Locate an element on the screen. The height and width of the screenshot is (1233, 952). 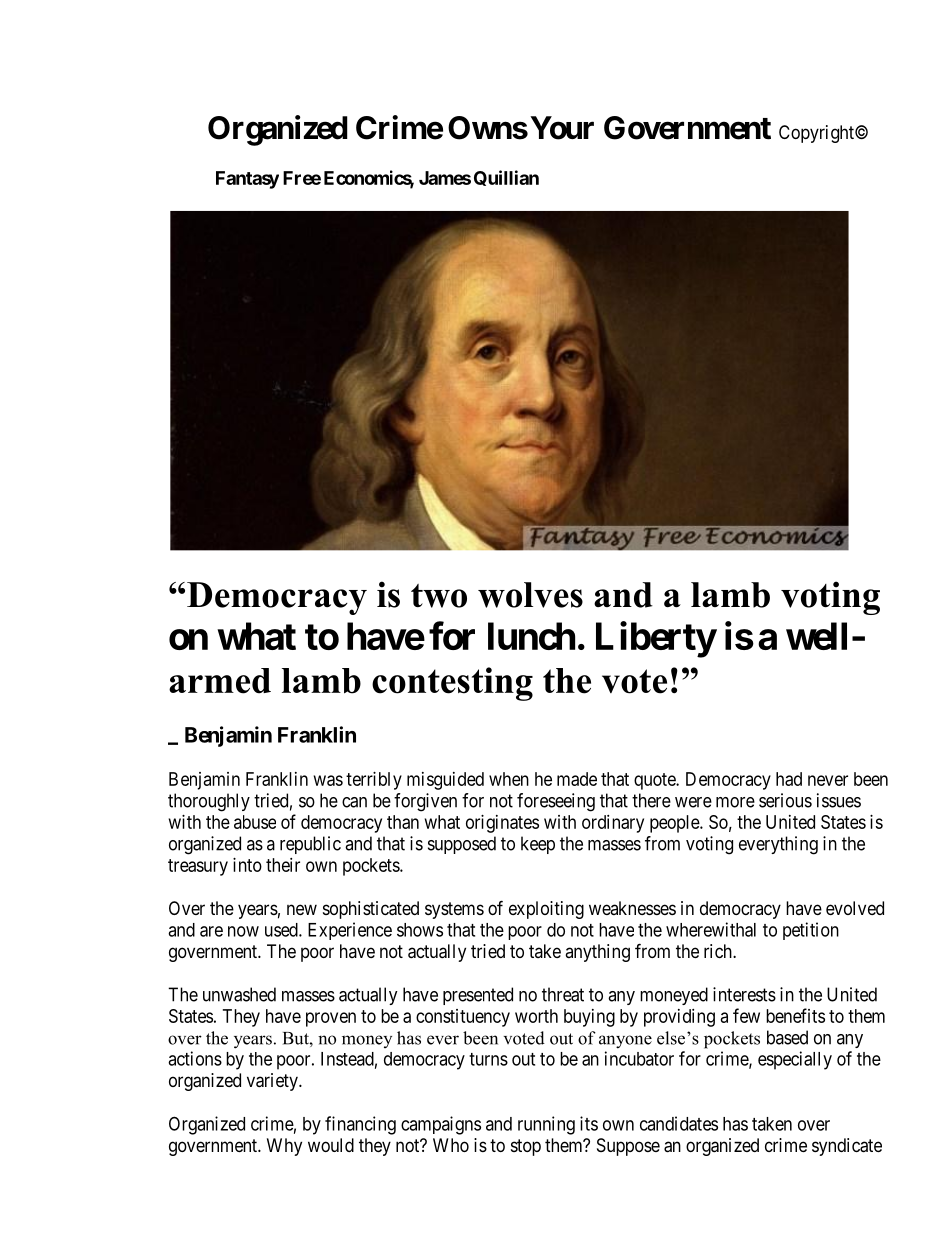
lunch is located at coordinates (531, 636).
